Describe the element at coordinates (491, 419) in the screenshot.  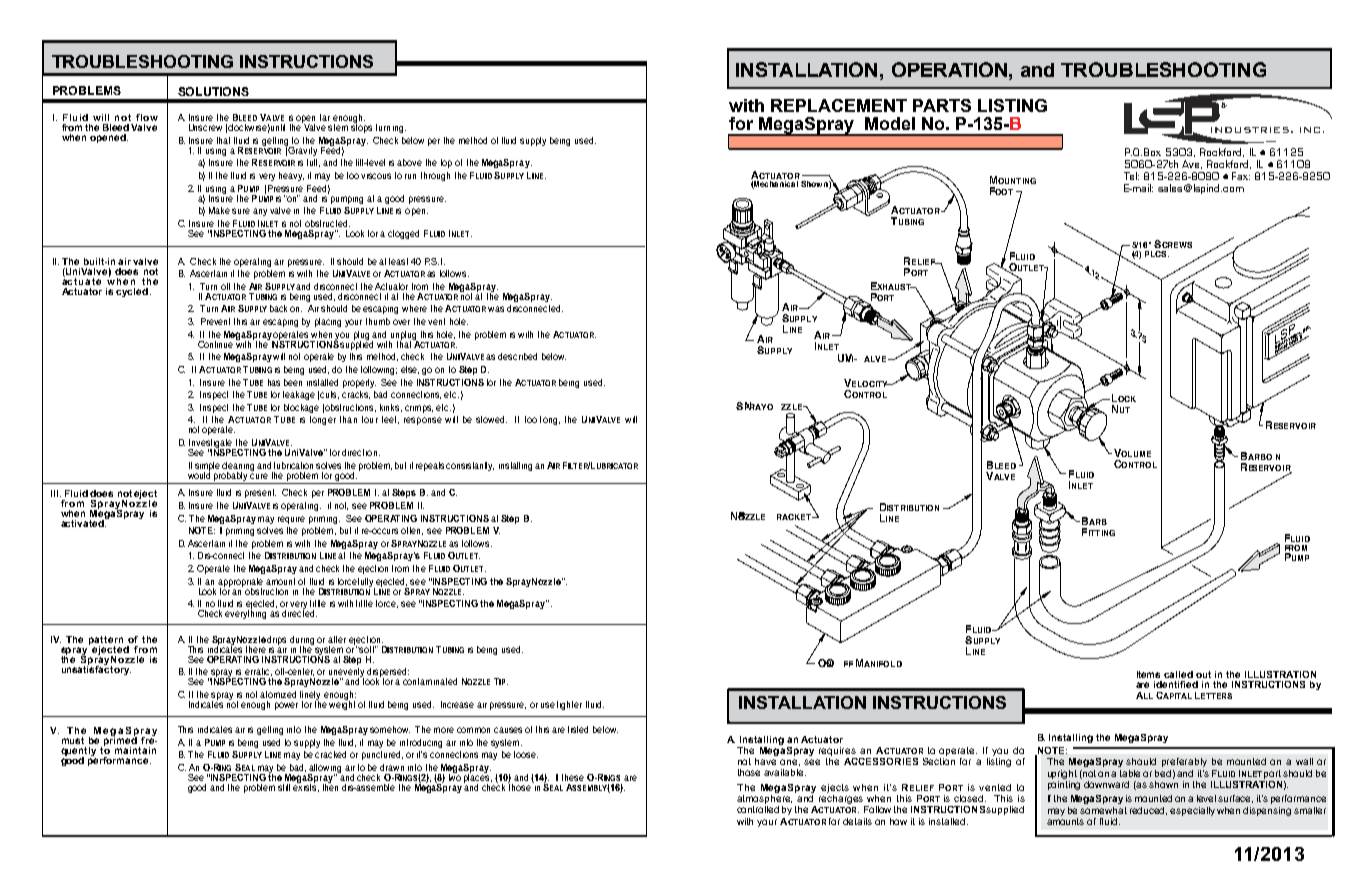
I see `slowed` at that location.
